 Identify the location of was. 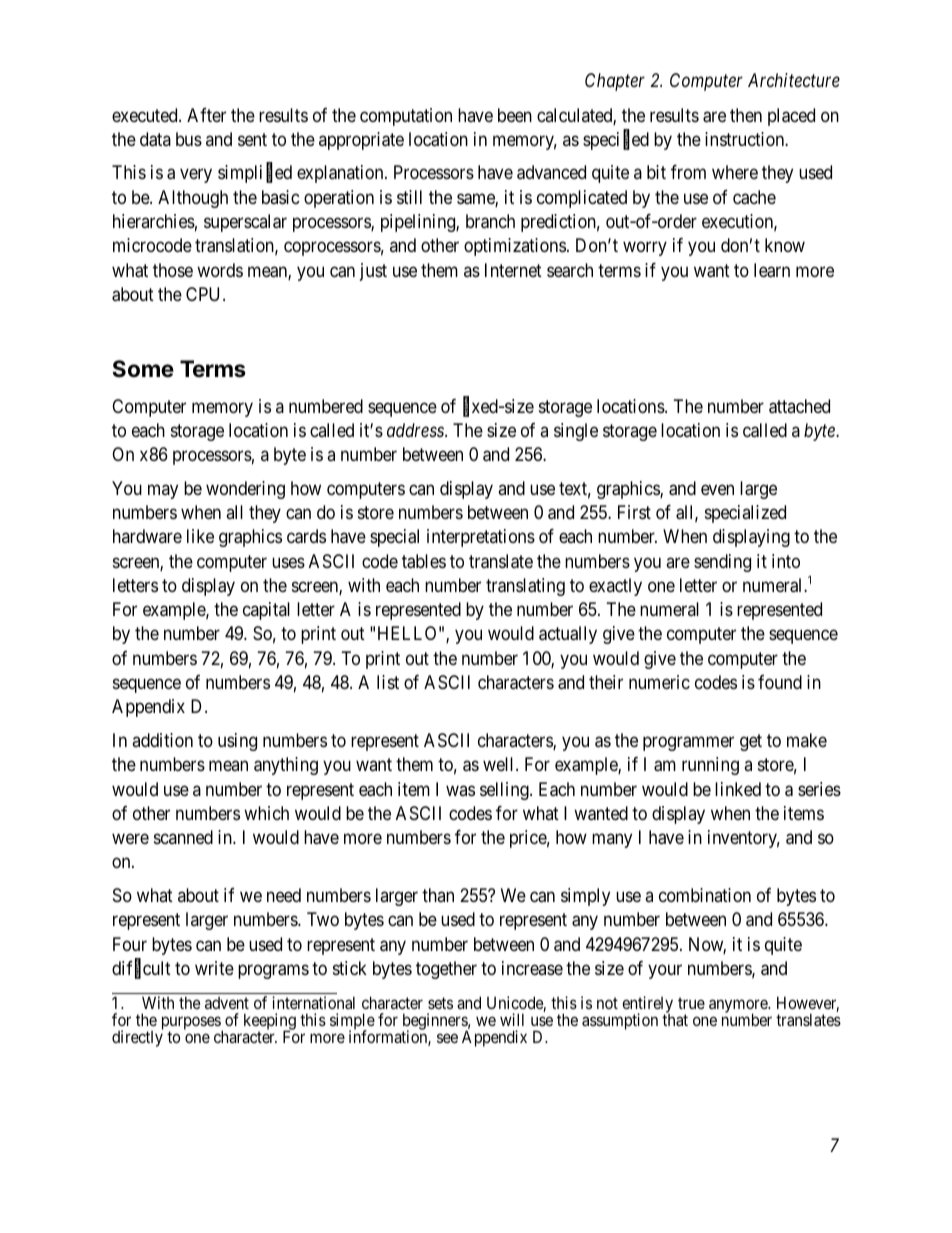
(460, 790).
